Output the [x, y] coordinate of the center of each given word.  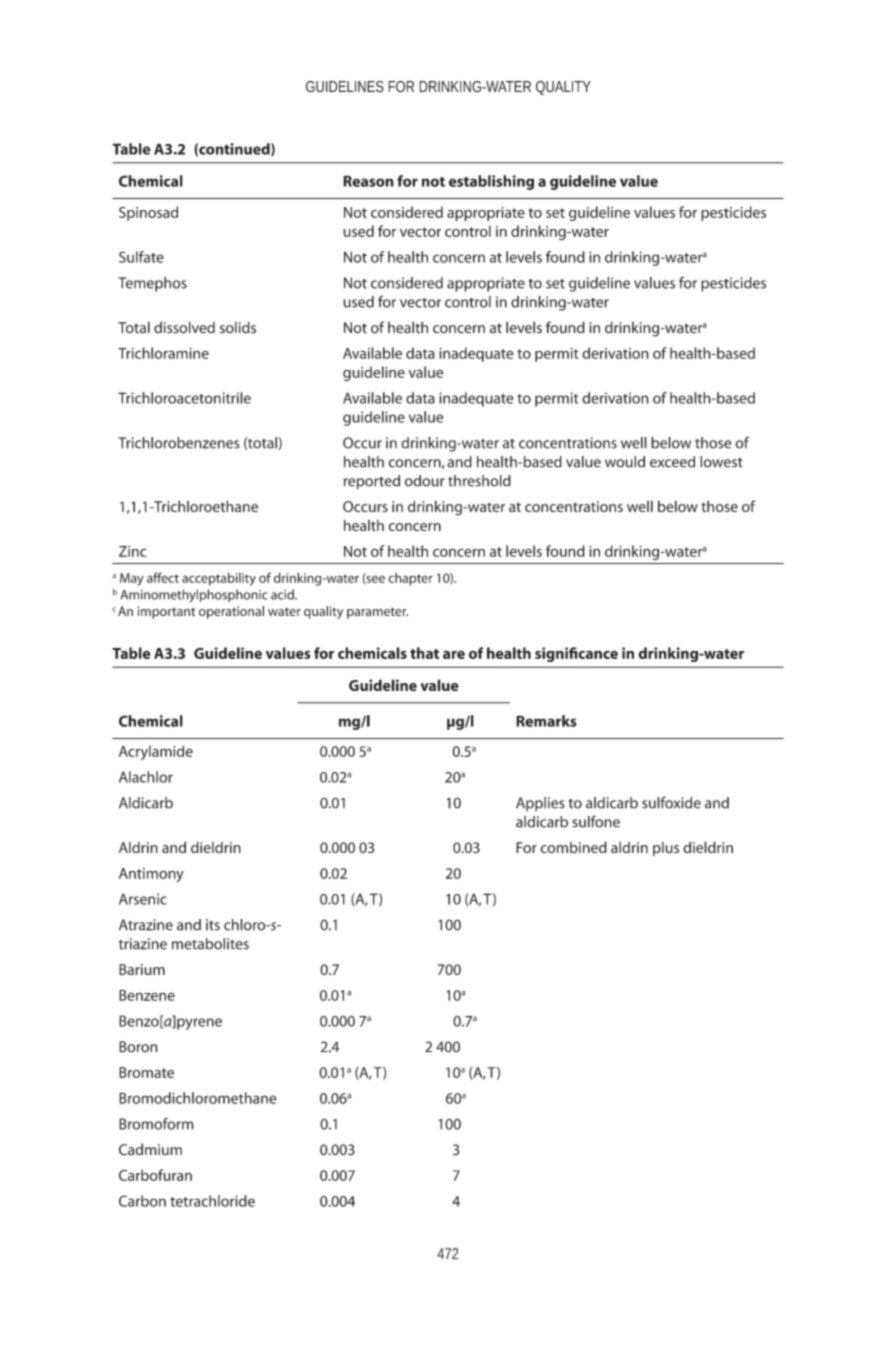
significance [576, 654]
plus [666, 849]
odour [425, 481]
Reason [368, 181]
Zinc [132, 551]
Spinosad [148, 213]
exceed [672, 462]
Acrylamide [156, 752]
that [424, 653]
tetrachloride [212, 1201]
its [213, 925]
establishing [491, 182]
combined [573, 847]
